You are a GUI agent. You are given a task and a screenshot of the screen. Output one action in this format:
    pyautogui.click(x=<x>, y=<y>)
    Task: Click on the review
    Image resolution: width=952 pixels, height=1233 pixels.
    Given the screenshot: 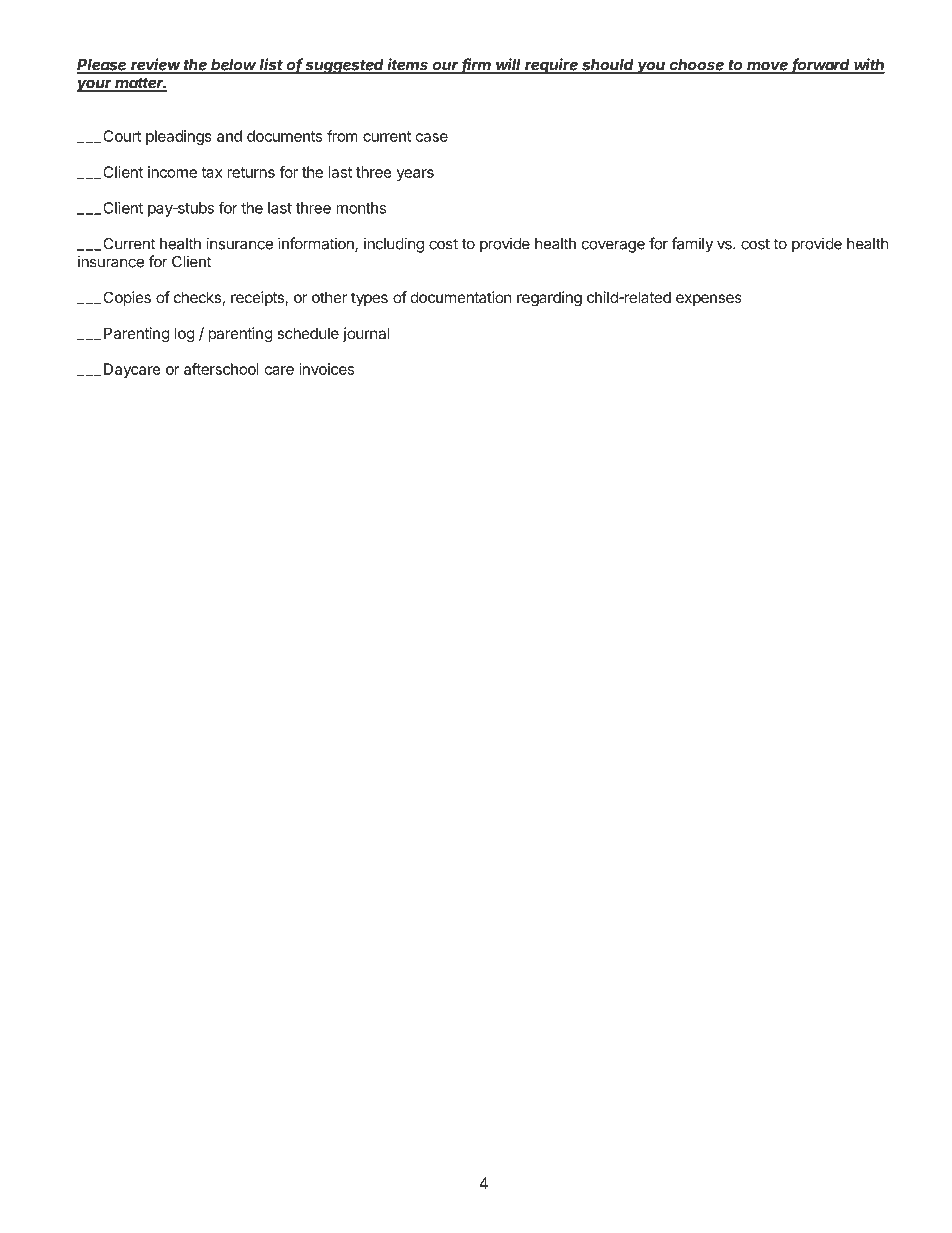 What is the action you would take?
    pyautogui.click(x=156, y=65)
